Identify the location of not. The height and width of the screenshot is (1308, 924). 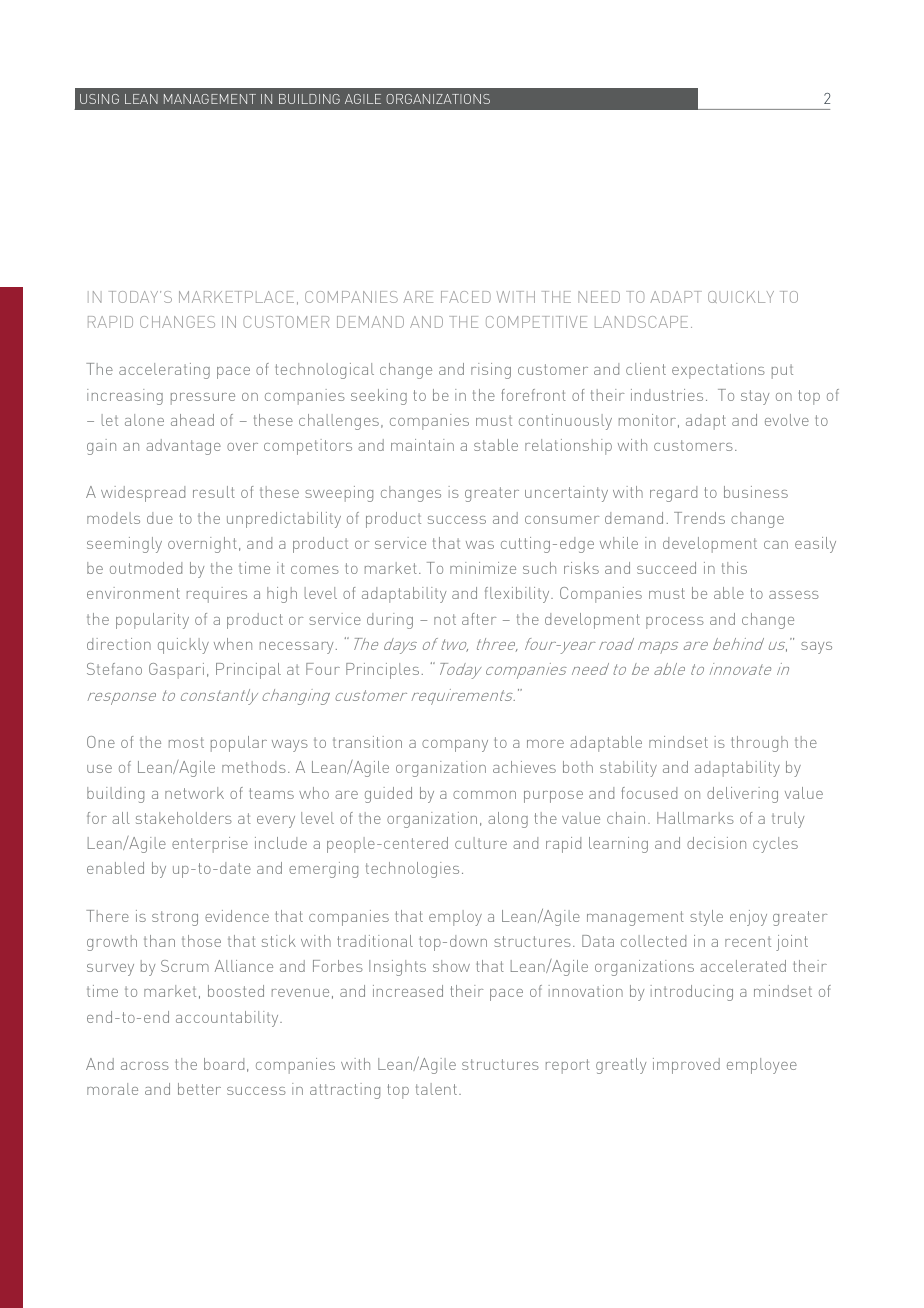
(445, 619).
